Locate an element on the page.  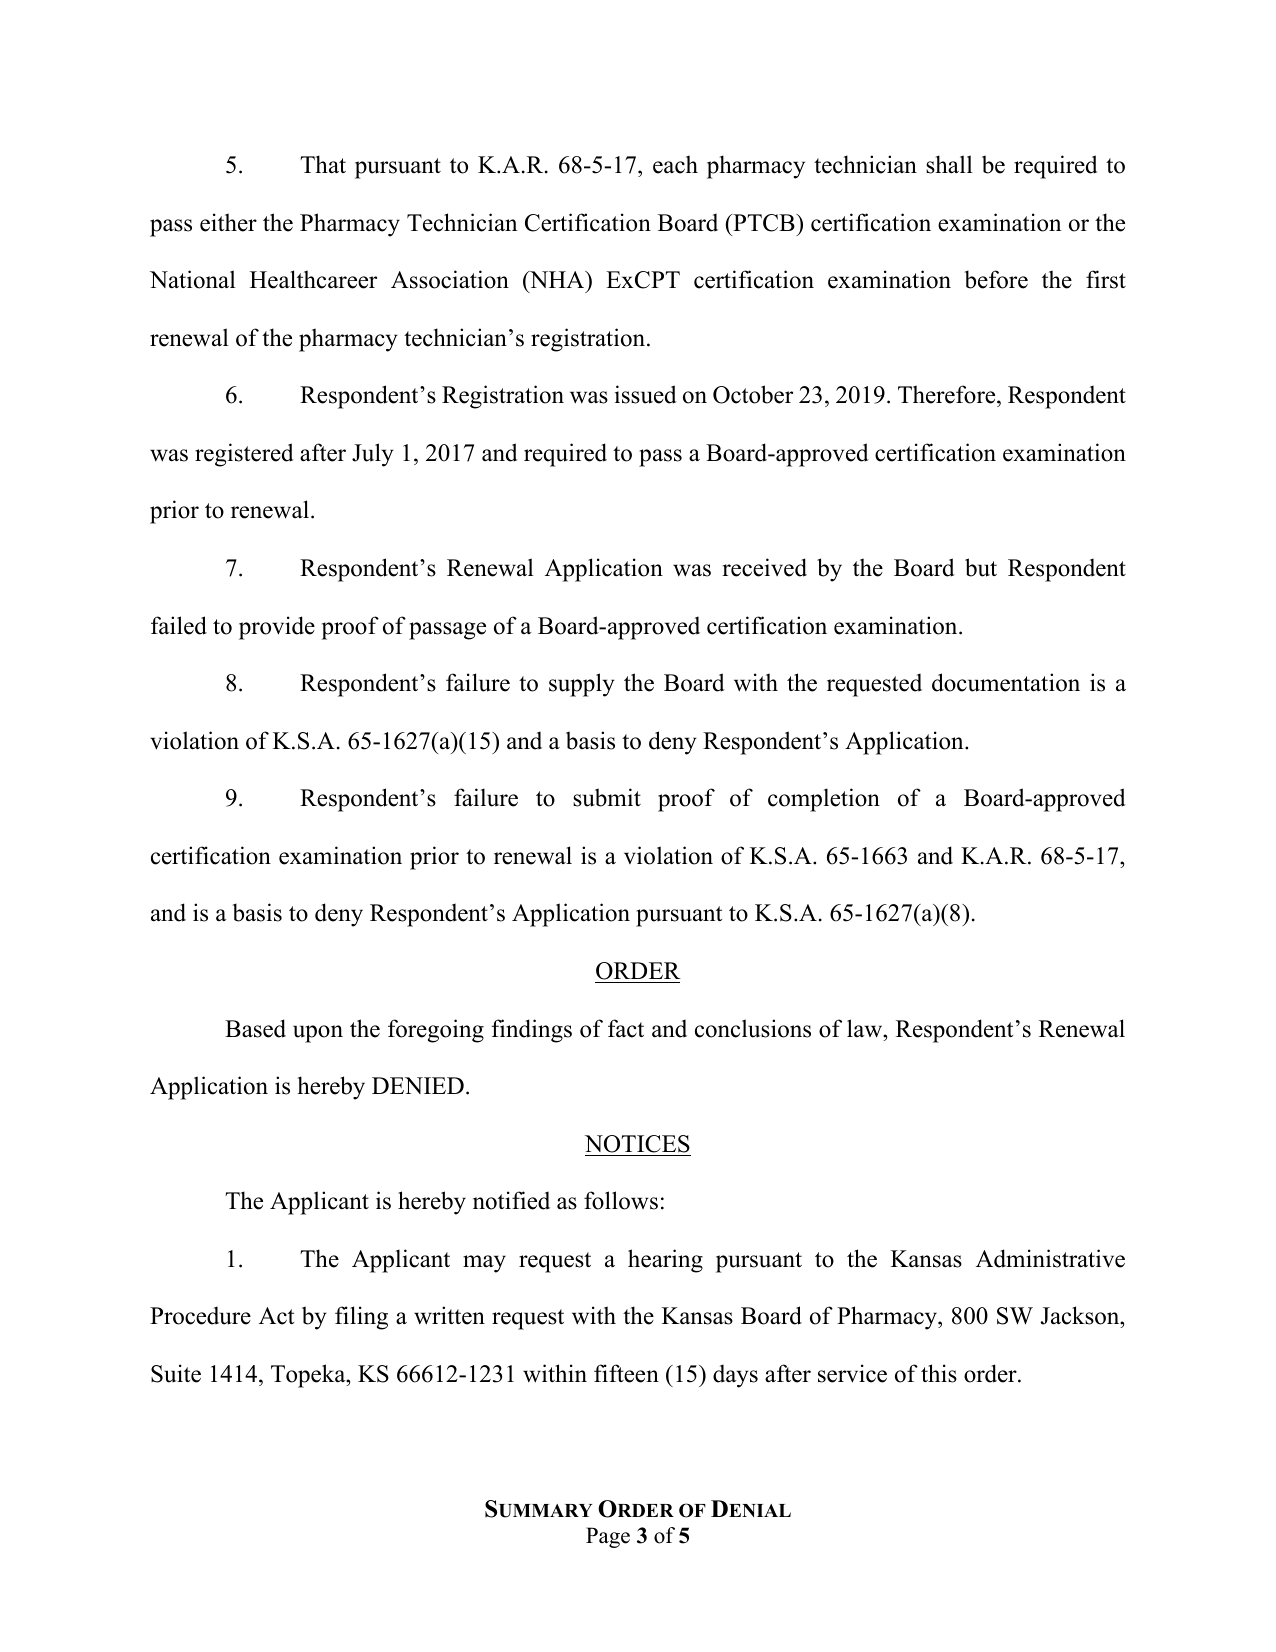
fact is located at coordinates (626, 1028).
